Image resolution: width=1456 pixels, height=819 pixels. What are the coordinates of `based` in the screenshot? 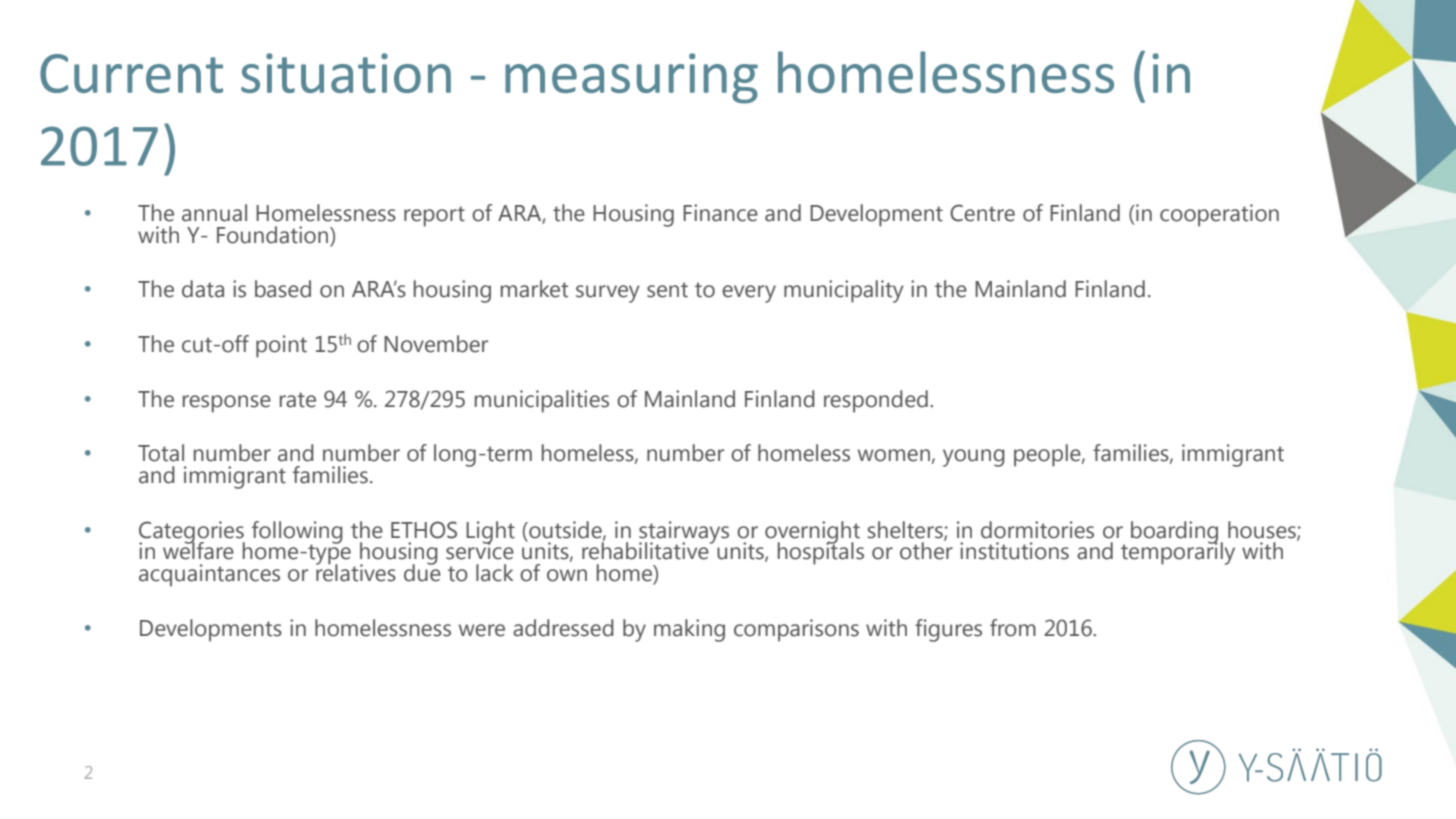 It's located at (283, 289).
